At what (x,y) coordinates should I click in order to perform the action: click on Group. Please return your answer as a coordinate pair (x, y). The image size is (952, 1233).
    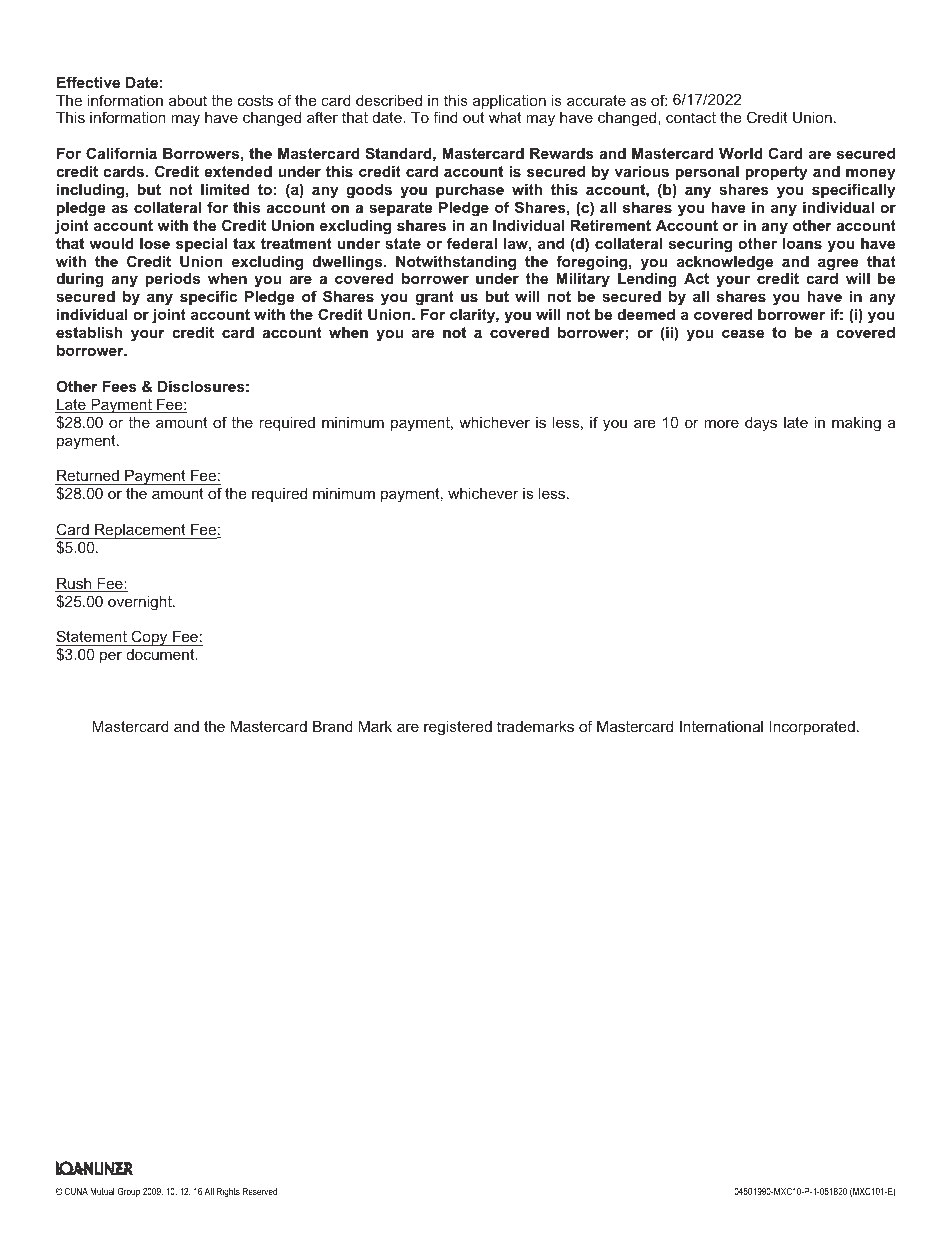
    Looking at the image, I should click on (128, 1192).
